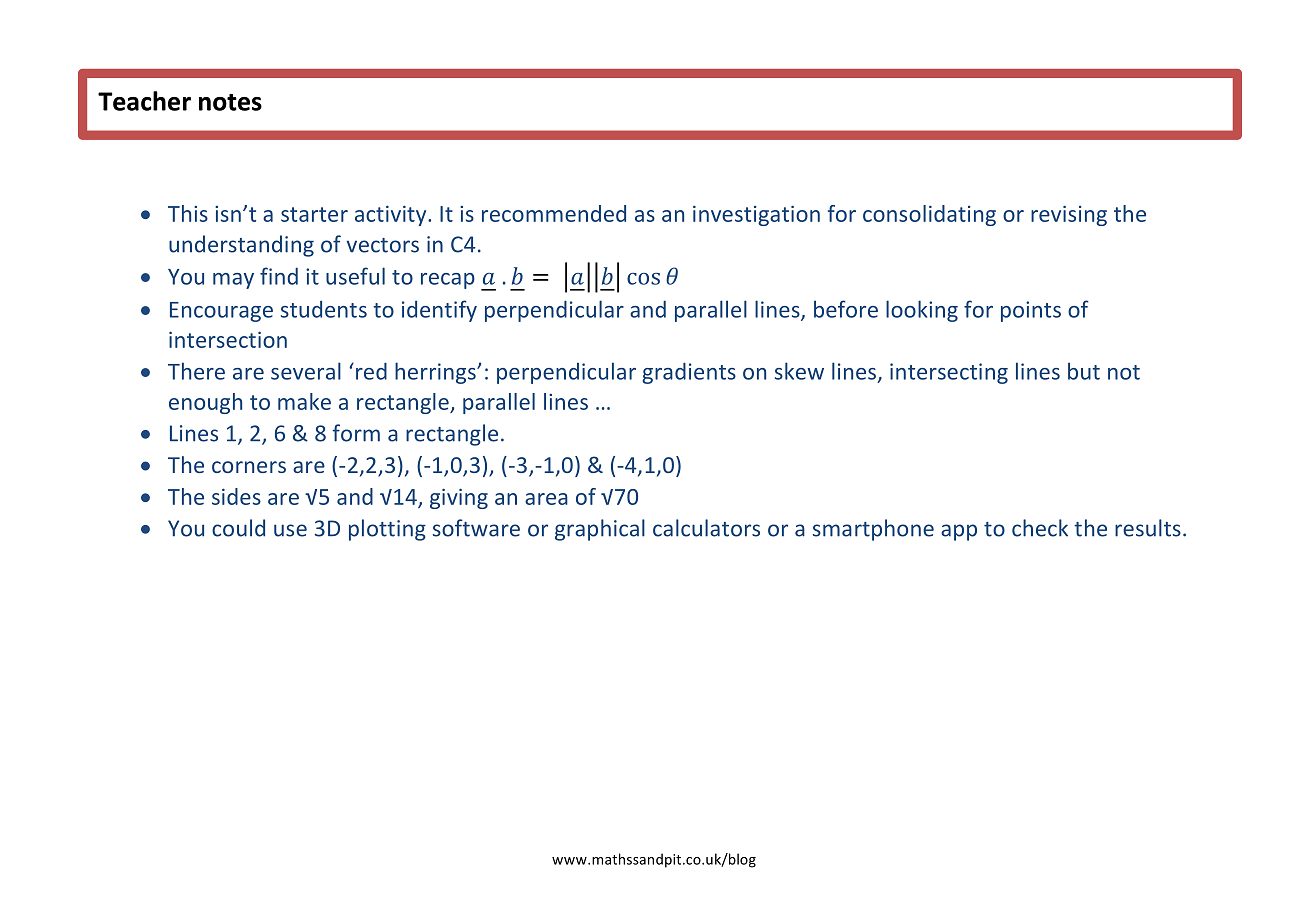  Describe the element at coordinates (230, 102) in the image. I see `notes` at that location.
